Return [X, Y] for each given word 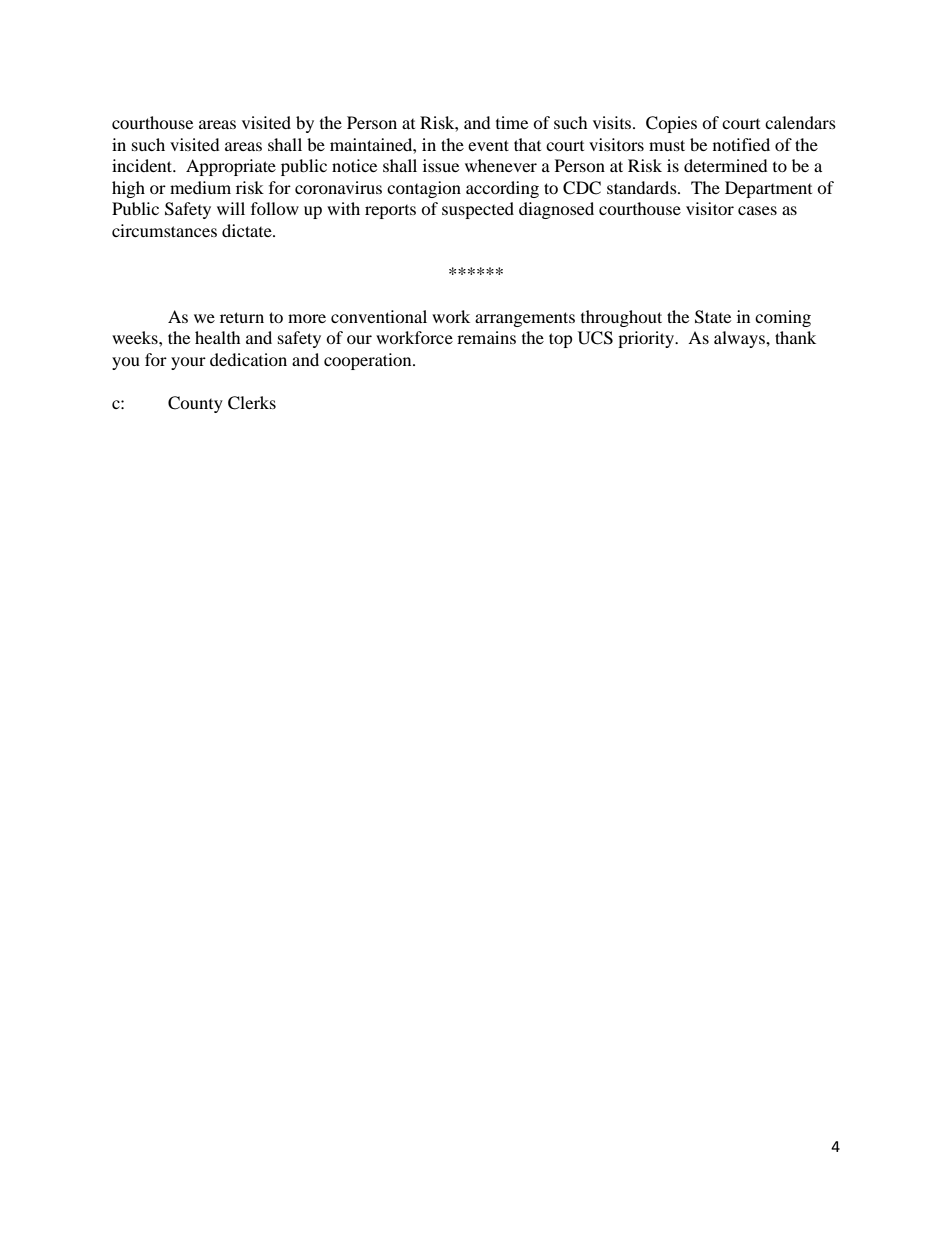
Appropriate [231, 167]
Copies [671, 124]
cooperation [369, 361]
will [231, 208]
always [740, 339]
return [242, 317]
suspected [478, 210]
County [195, 404]
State [713, 317]
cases [757, 210]
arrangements [525, 319]
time [512, 122]
